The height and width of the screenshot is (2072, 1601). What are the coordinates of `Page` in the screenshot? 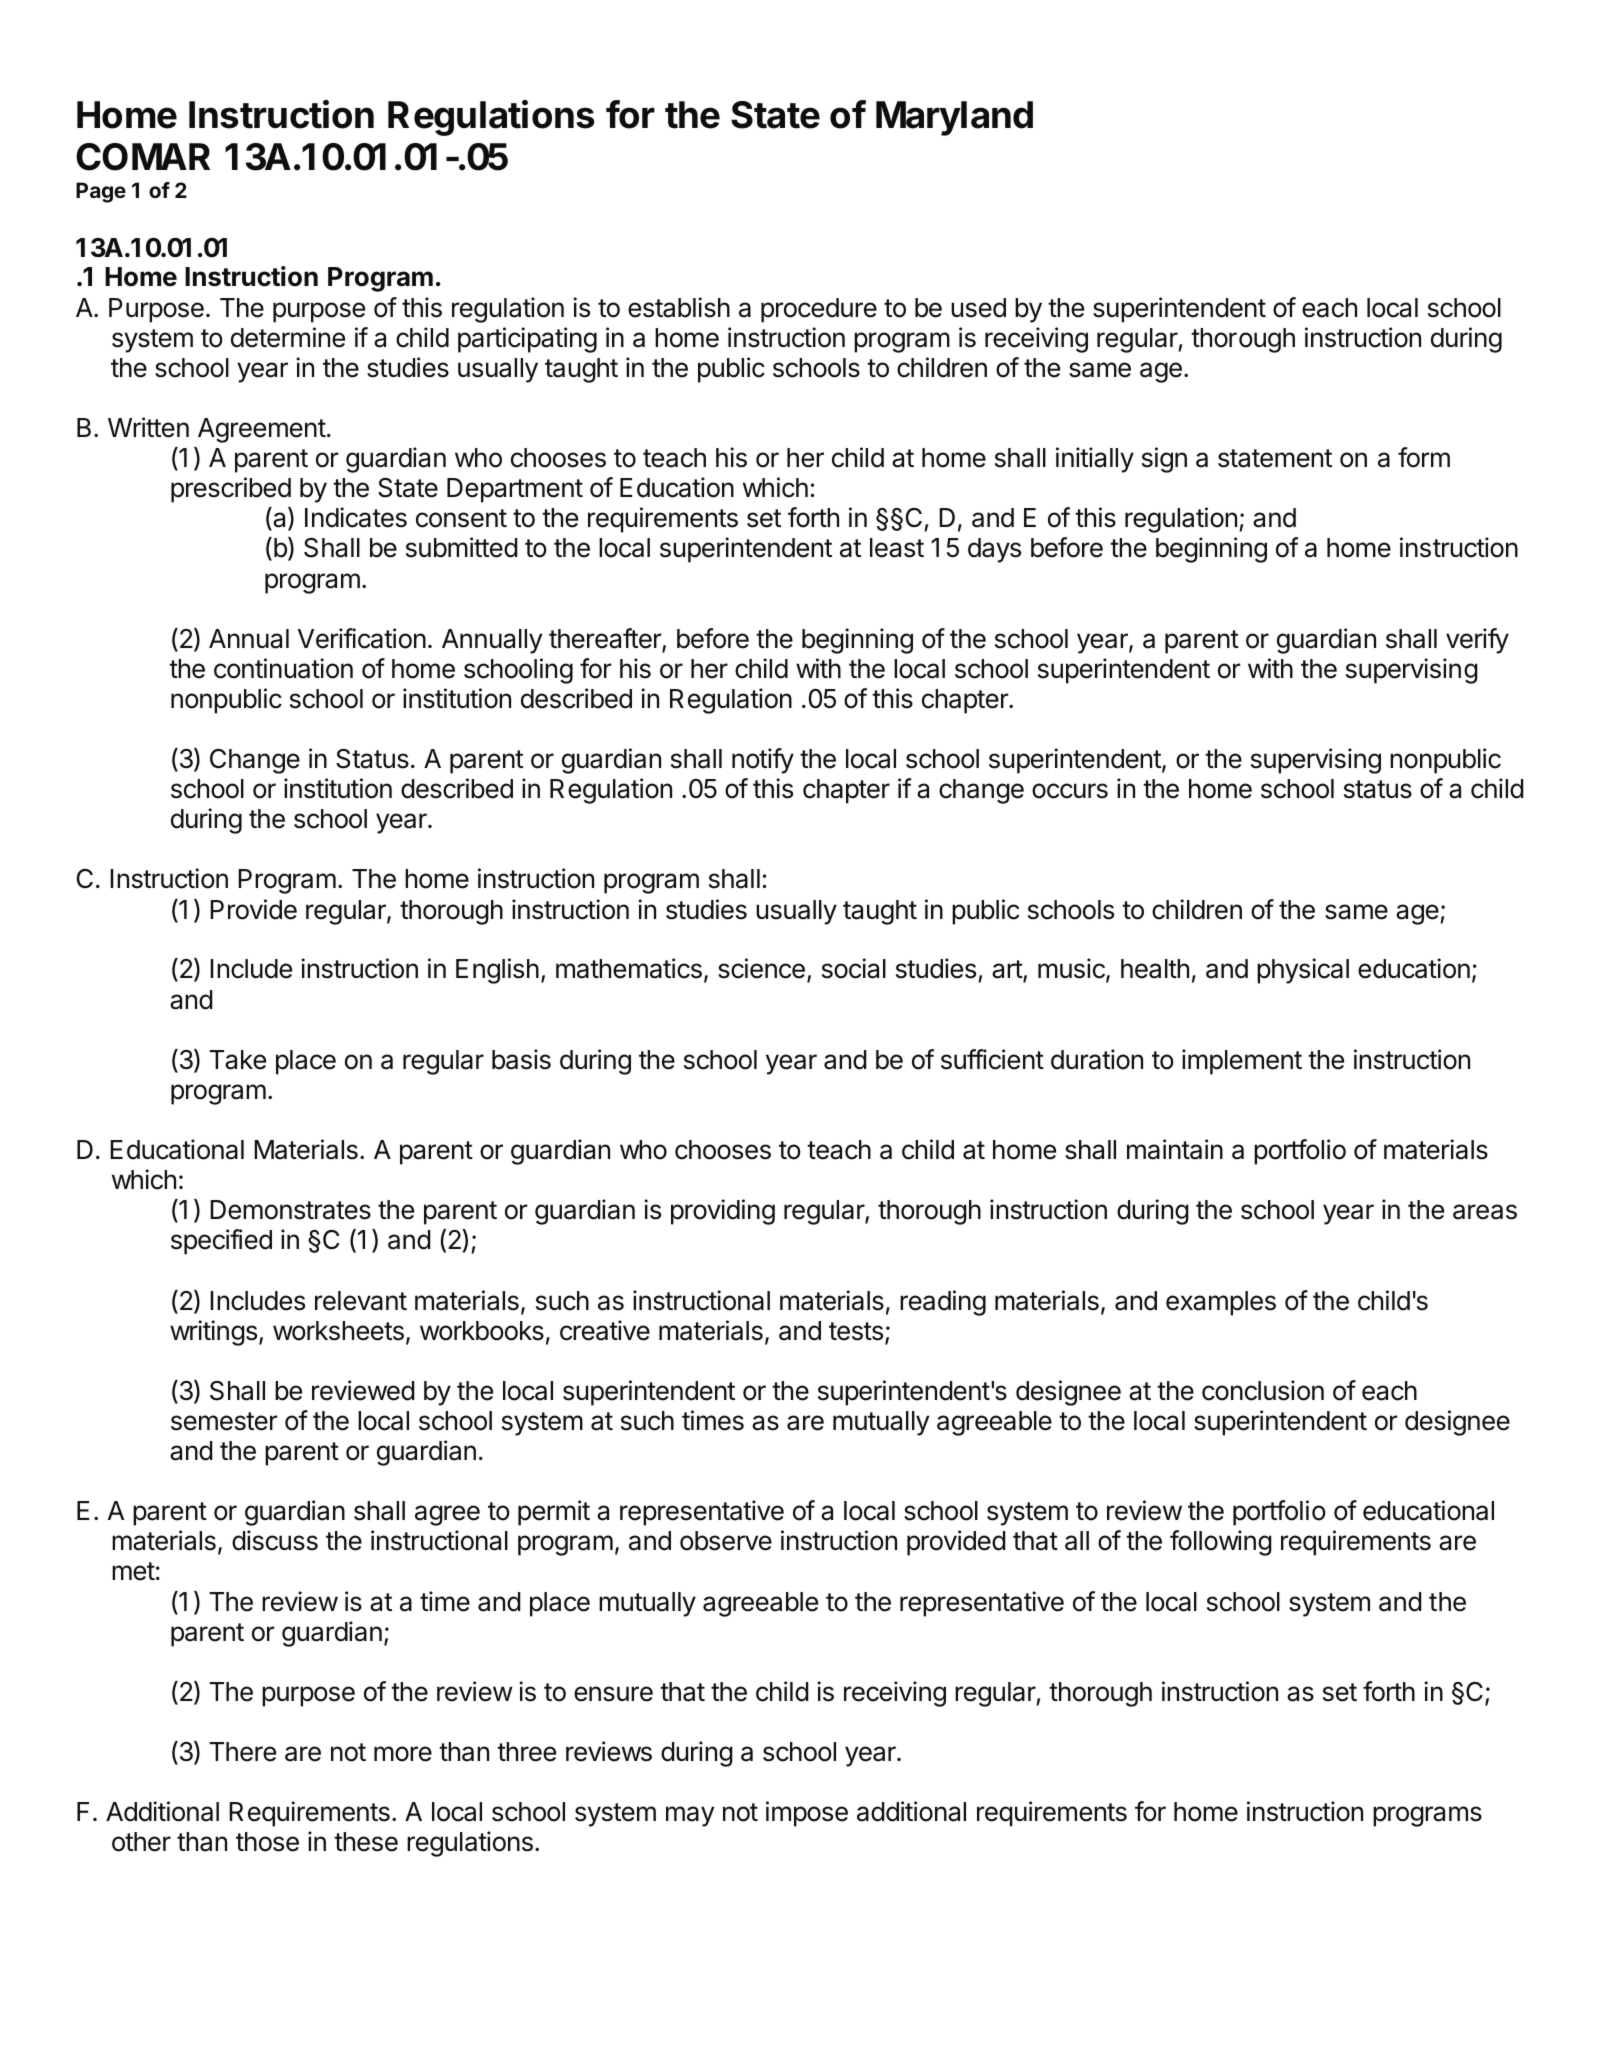 It's located at (101, 192).
